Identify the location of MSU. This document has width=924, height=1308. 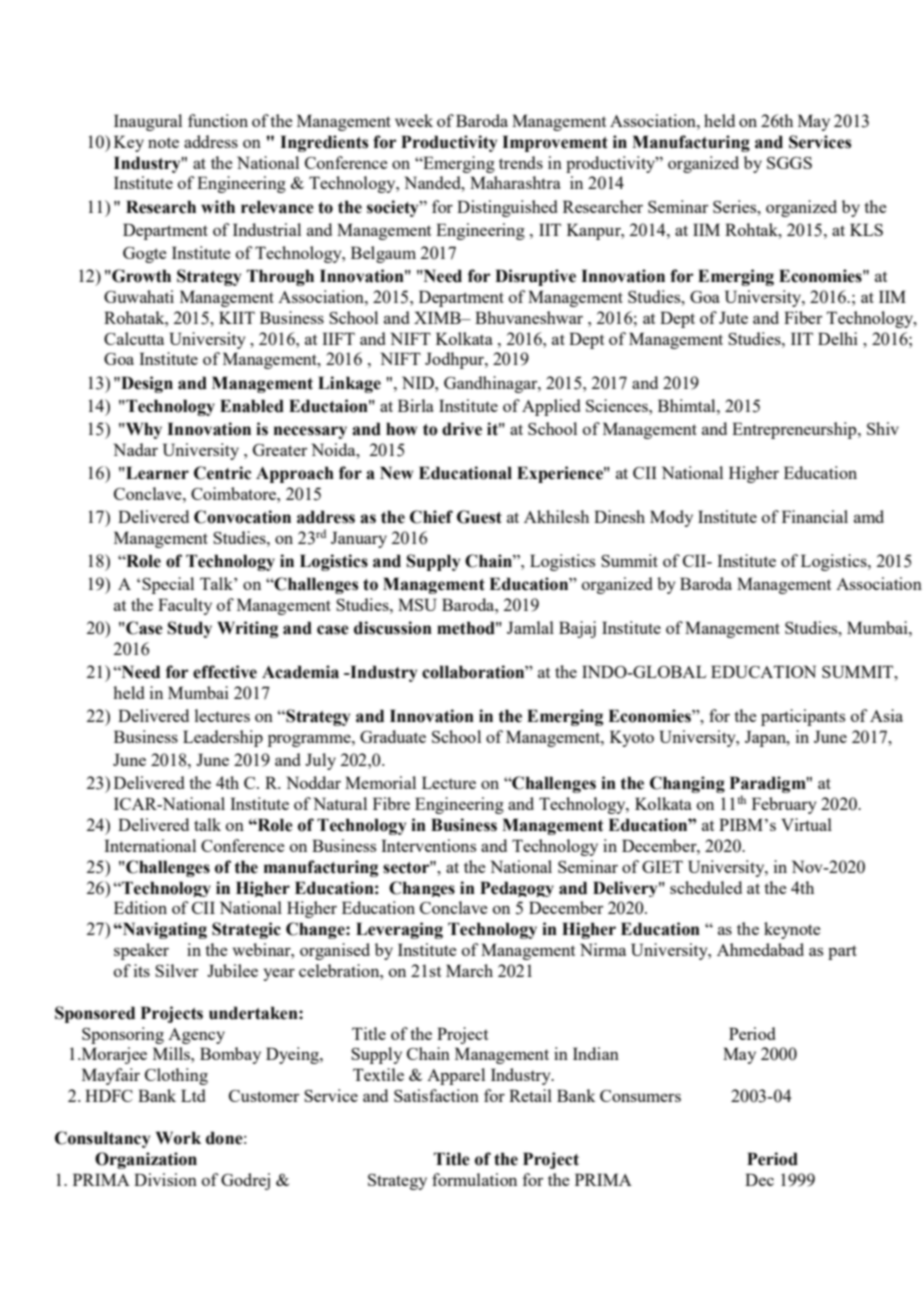
(417, 604).
